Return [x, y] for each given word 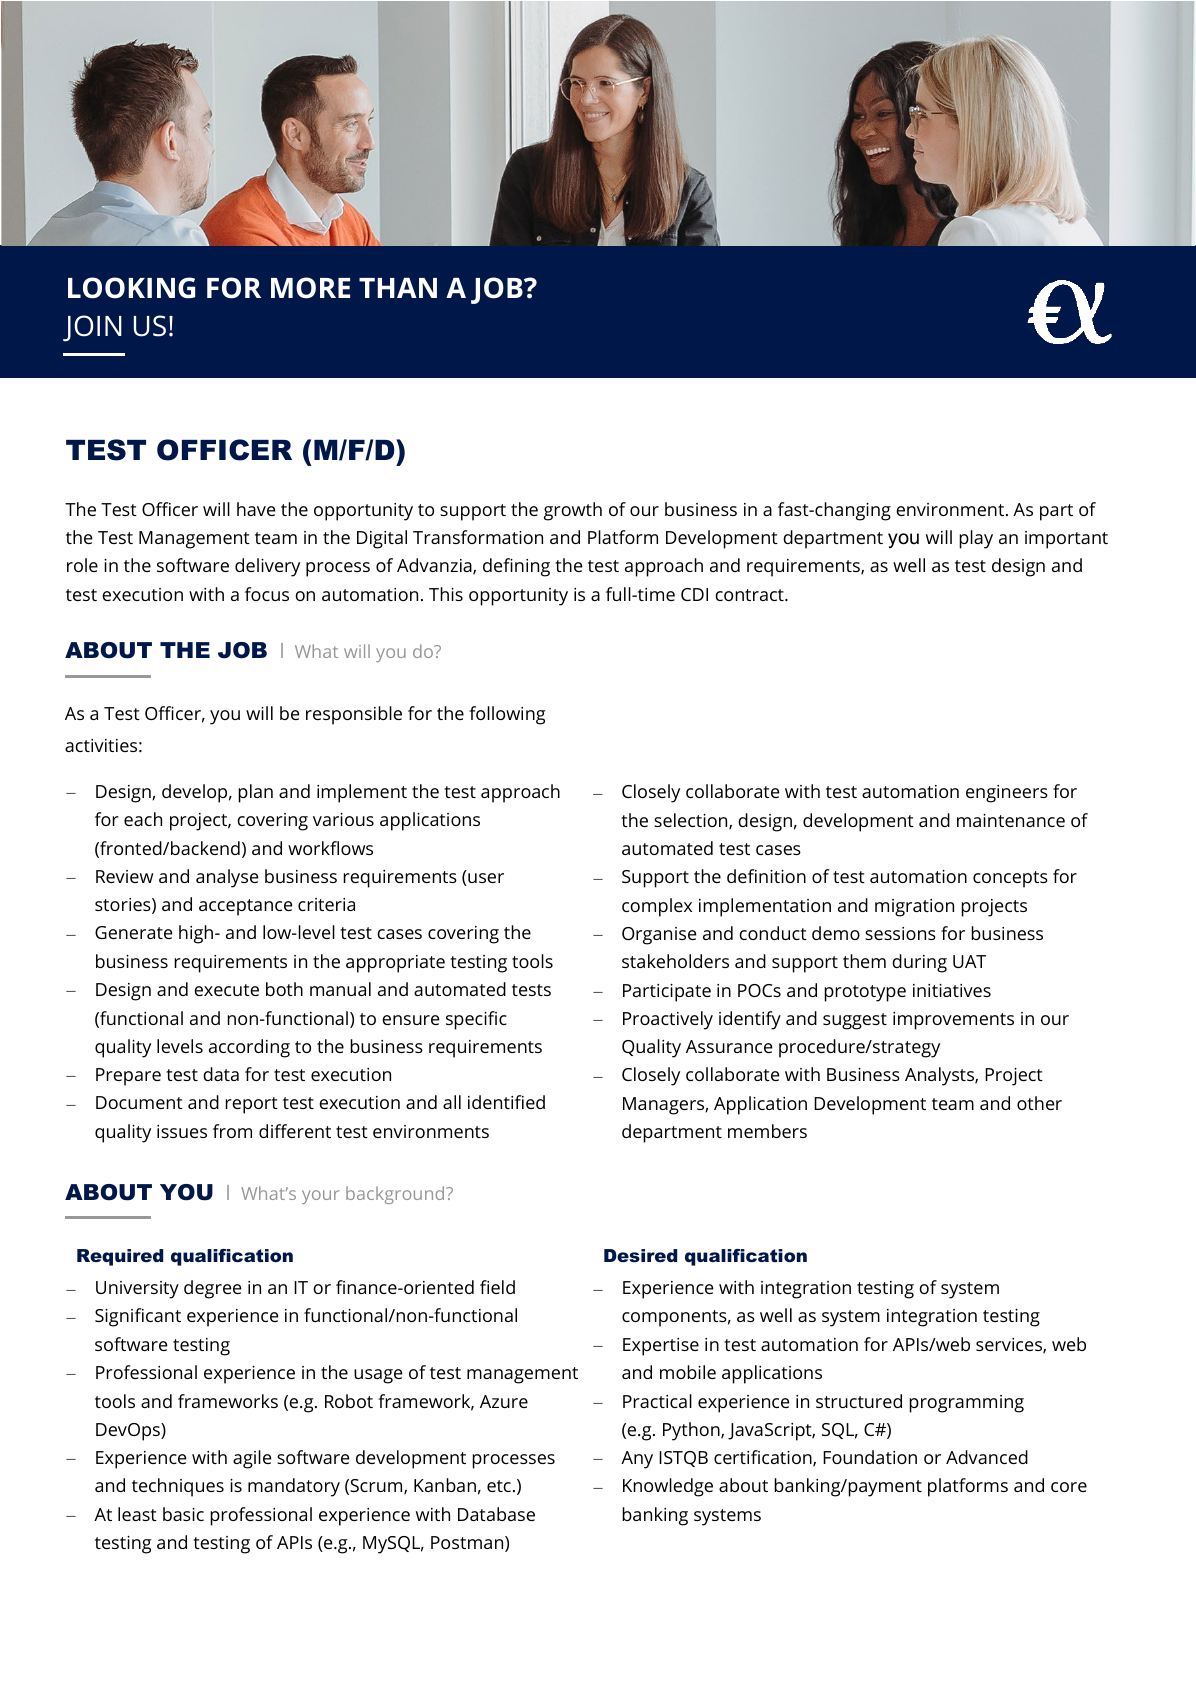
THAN [398, 288]
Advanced [987, 1457]
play [976, 539]
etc [499, 1486]
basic [183, 1514]
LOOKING [131, 288]
